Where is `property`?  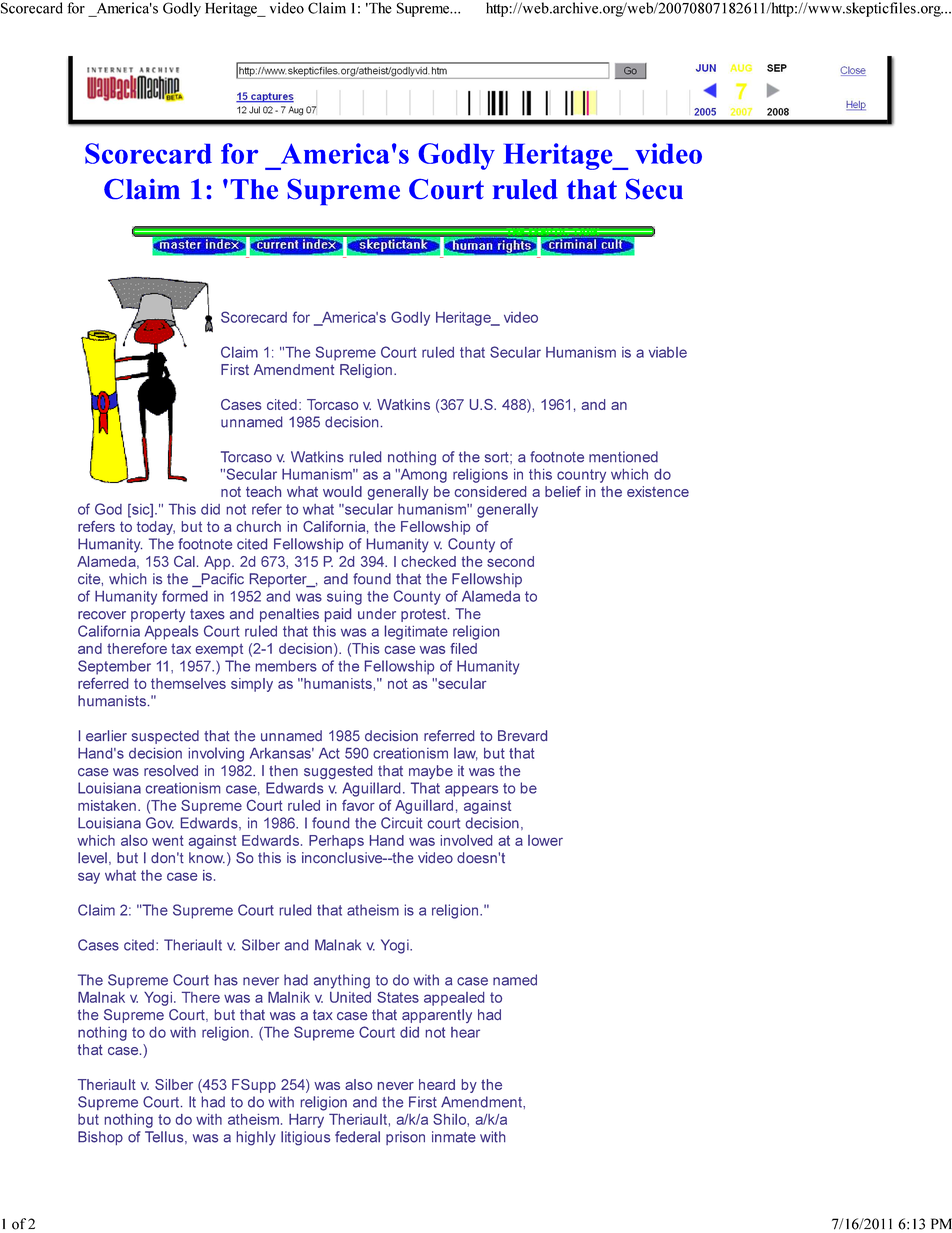 property is located at coordinates (158, 615).
